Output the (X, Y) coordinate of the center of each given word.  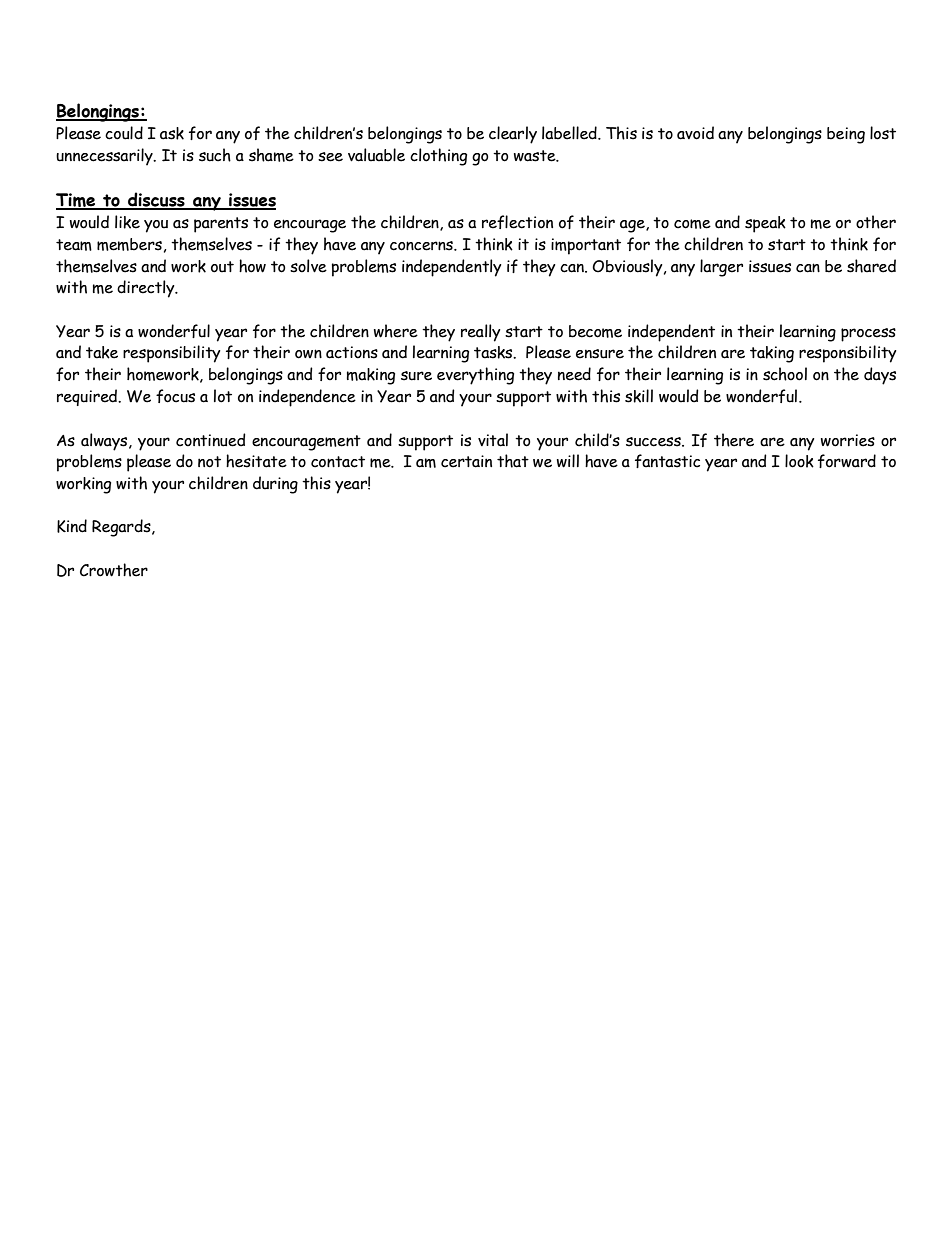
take (102, 352)
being (846, 135)
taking (772, 354)
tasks (494, 352)
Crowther (114, 570)
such (215, 155)
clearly (513, 135)
